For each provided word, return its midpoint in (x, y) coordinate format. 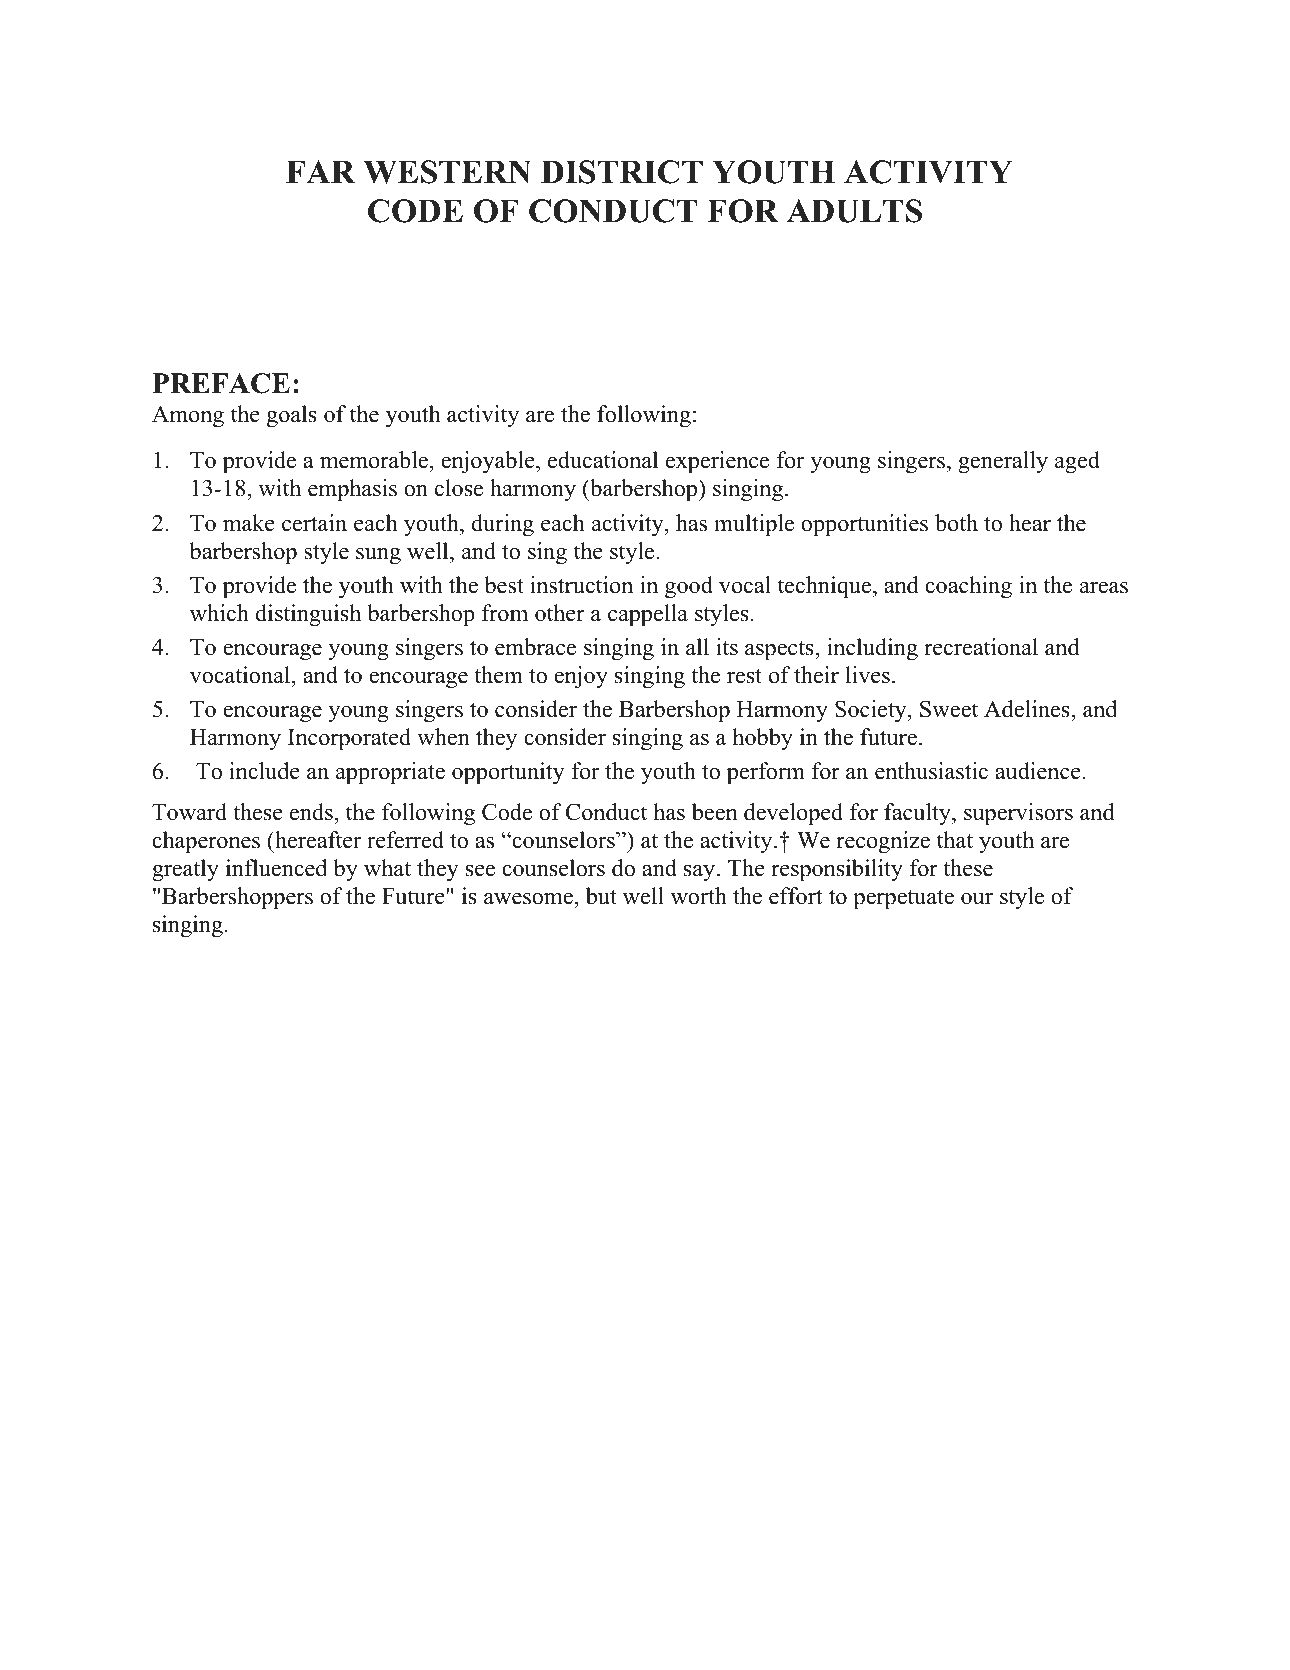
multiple (754, 525)
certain (314, 523)
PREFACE (221, 383)
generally (1003, 462)
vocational (241, 675)
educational (603, 460)
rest (744, 676)
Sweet (949, 709)
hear (1030, 523)
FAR (320, 171)
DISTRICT (622, 172)
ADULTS (854, 211)
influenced (276, 868)
